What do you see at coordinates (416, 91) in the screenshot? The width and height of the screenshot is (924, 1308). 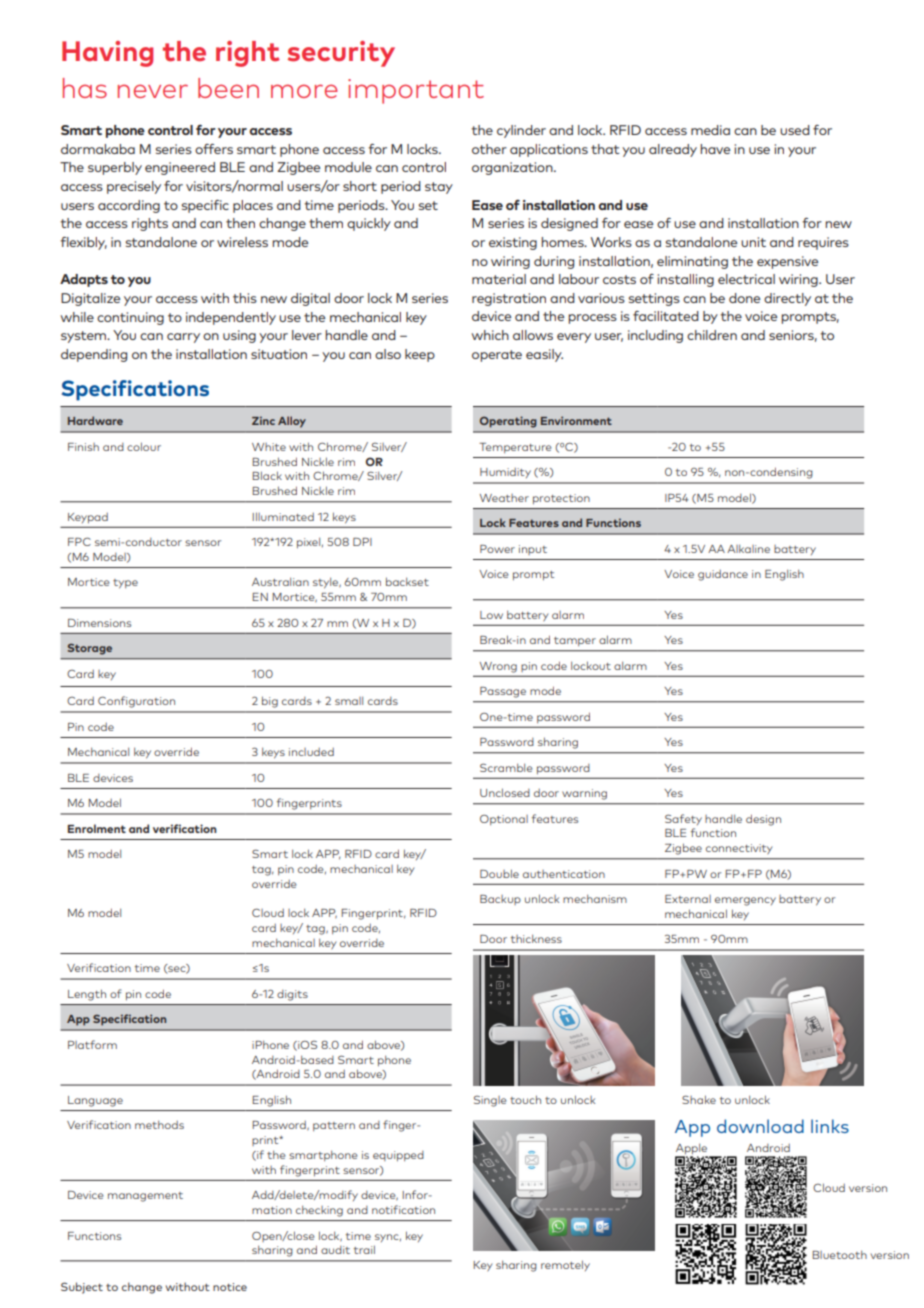 I see `important` at bounding box center [416, 91].
